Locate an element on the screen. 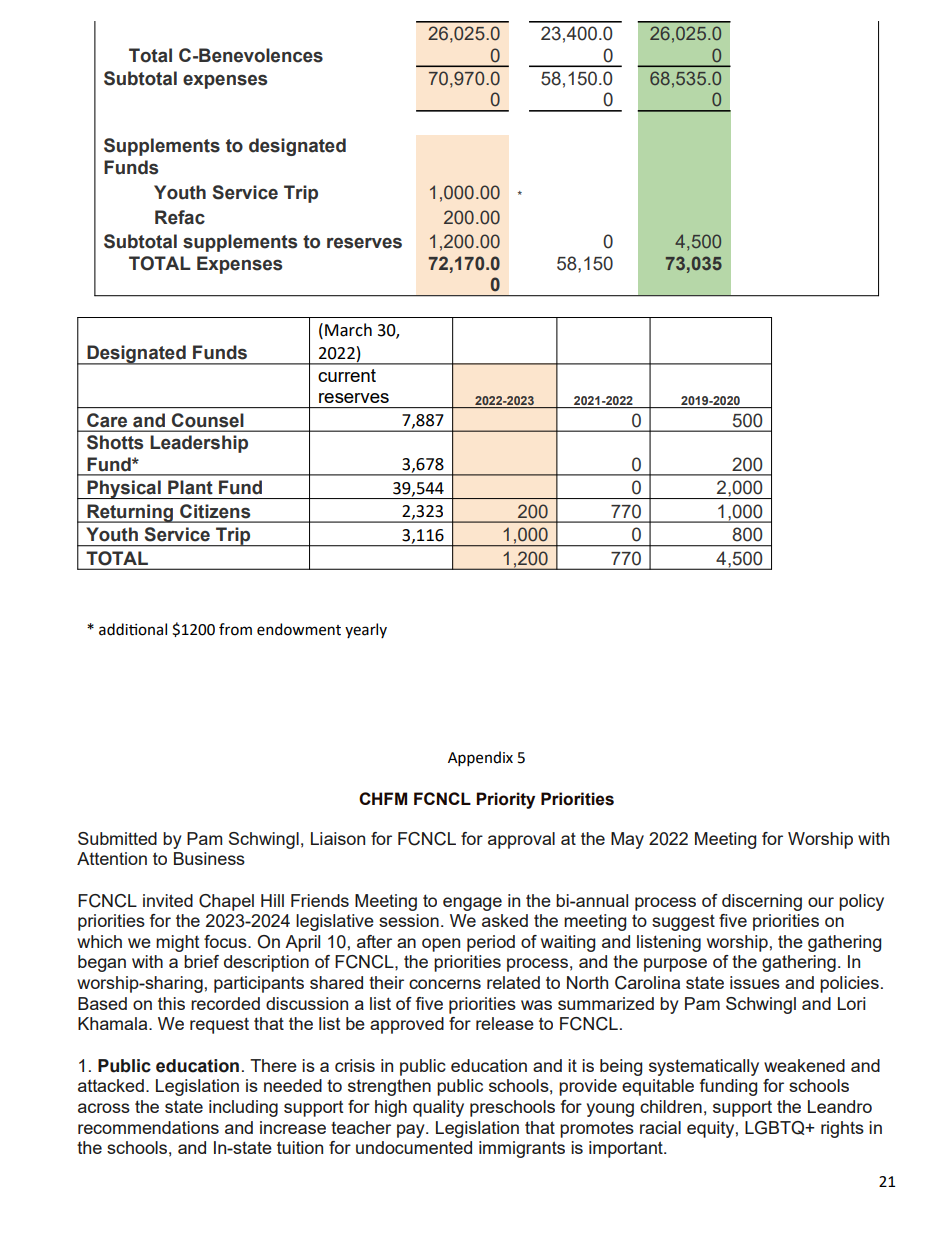 Image resolution: width=952 pixels, height=1233 pixels. Submitted is located at coordinates (117, 838).
